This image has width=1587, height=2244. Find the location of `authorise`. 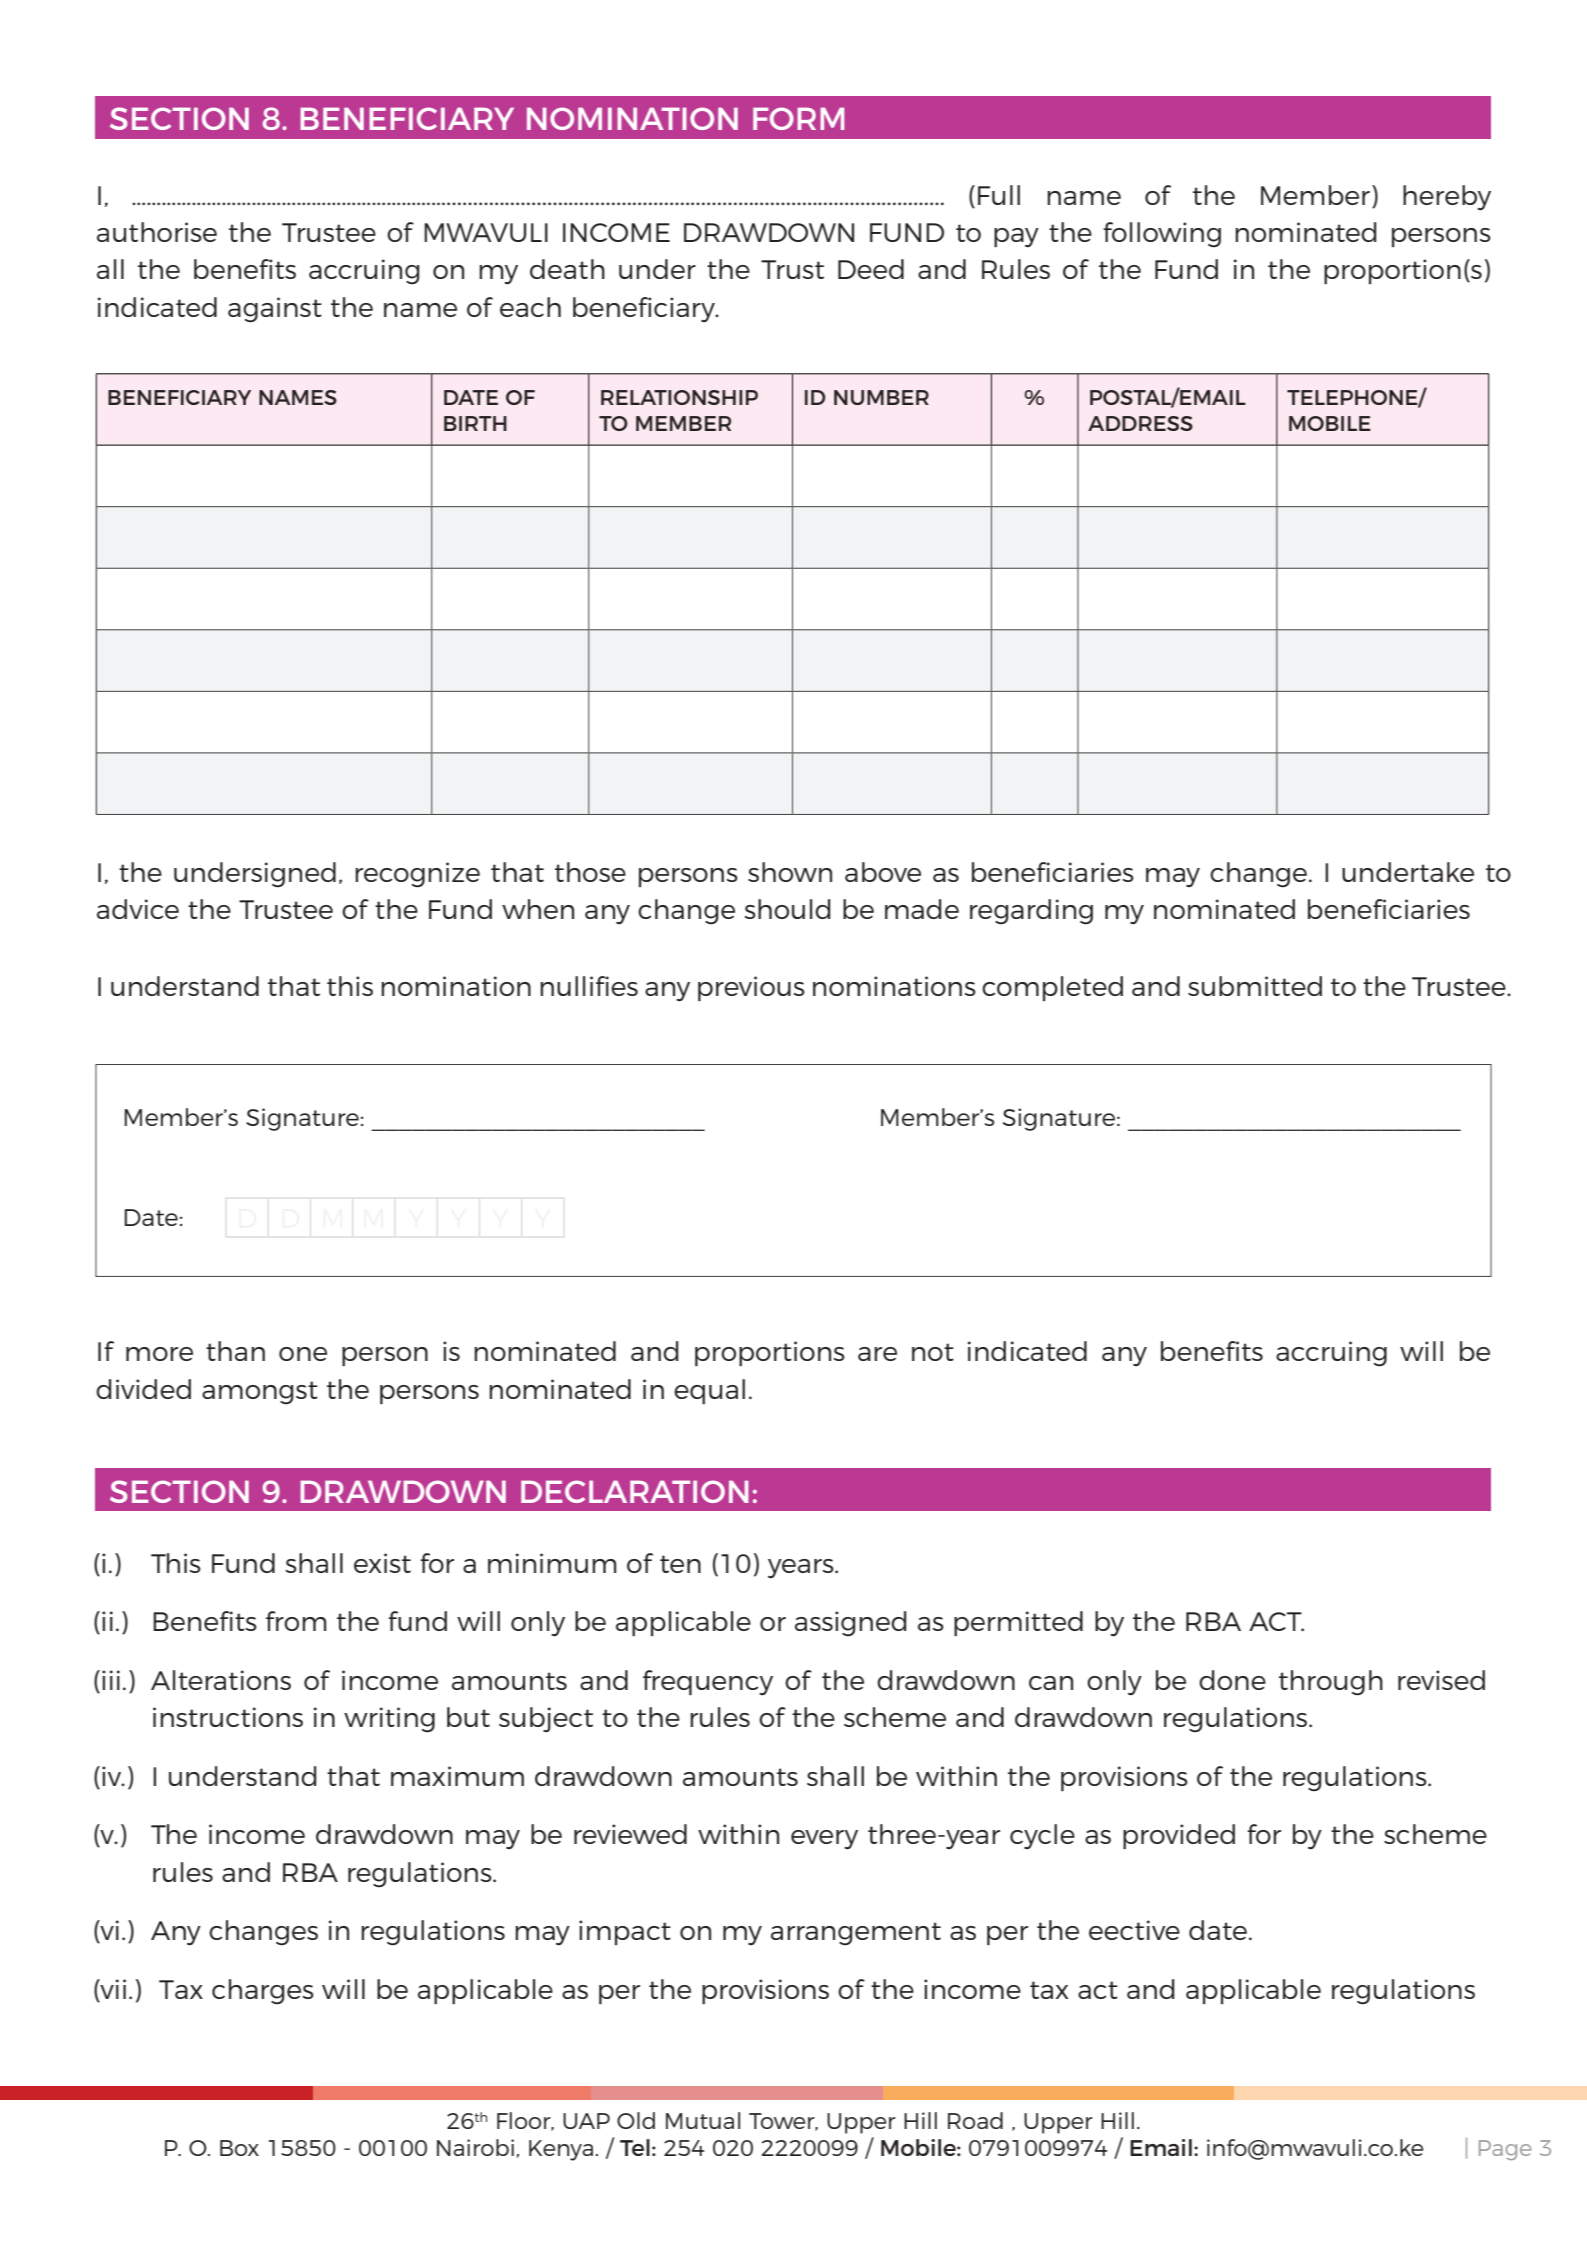

authorise is located at coordinates (157, 232).
